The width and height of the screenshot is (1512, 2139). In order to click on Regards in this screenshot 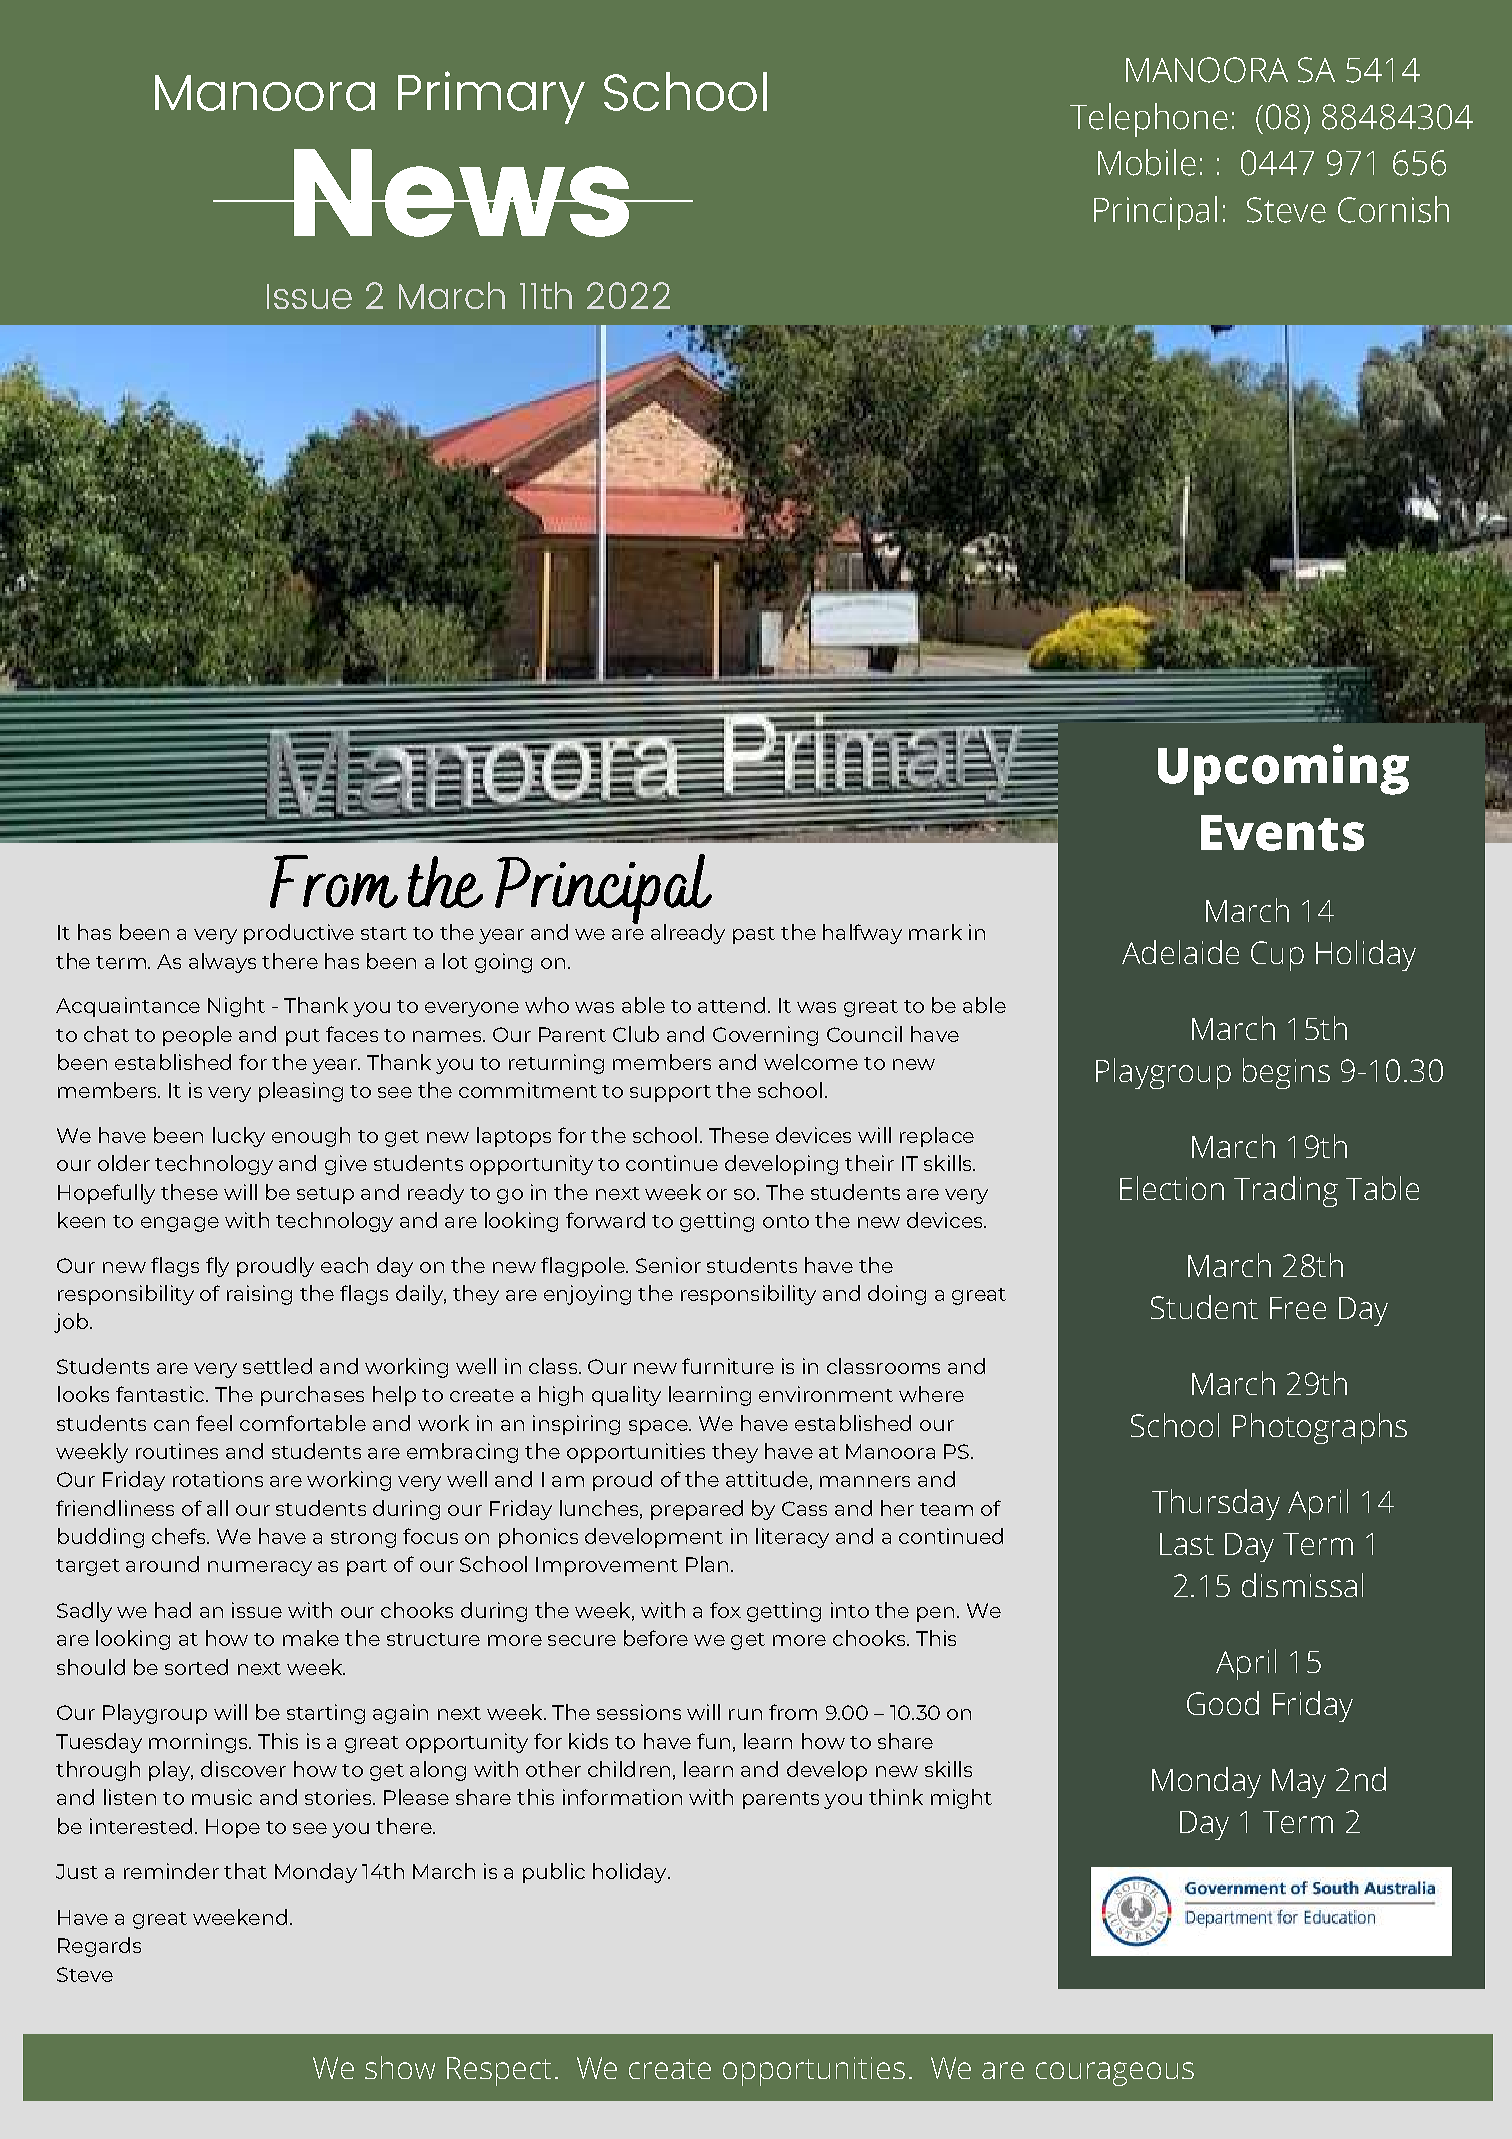, I will do `click(99, 1947)`.
